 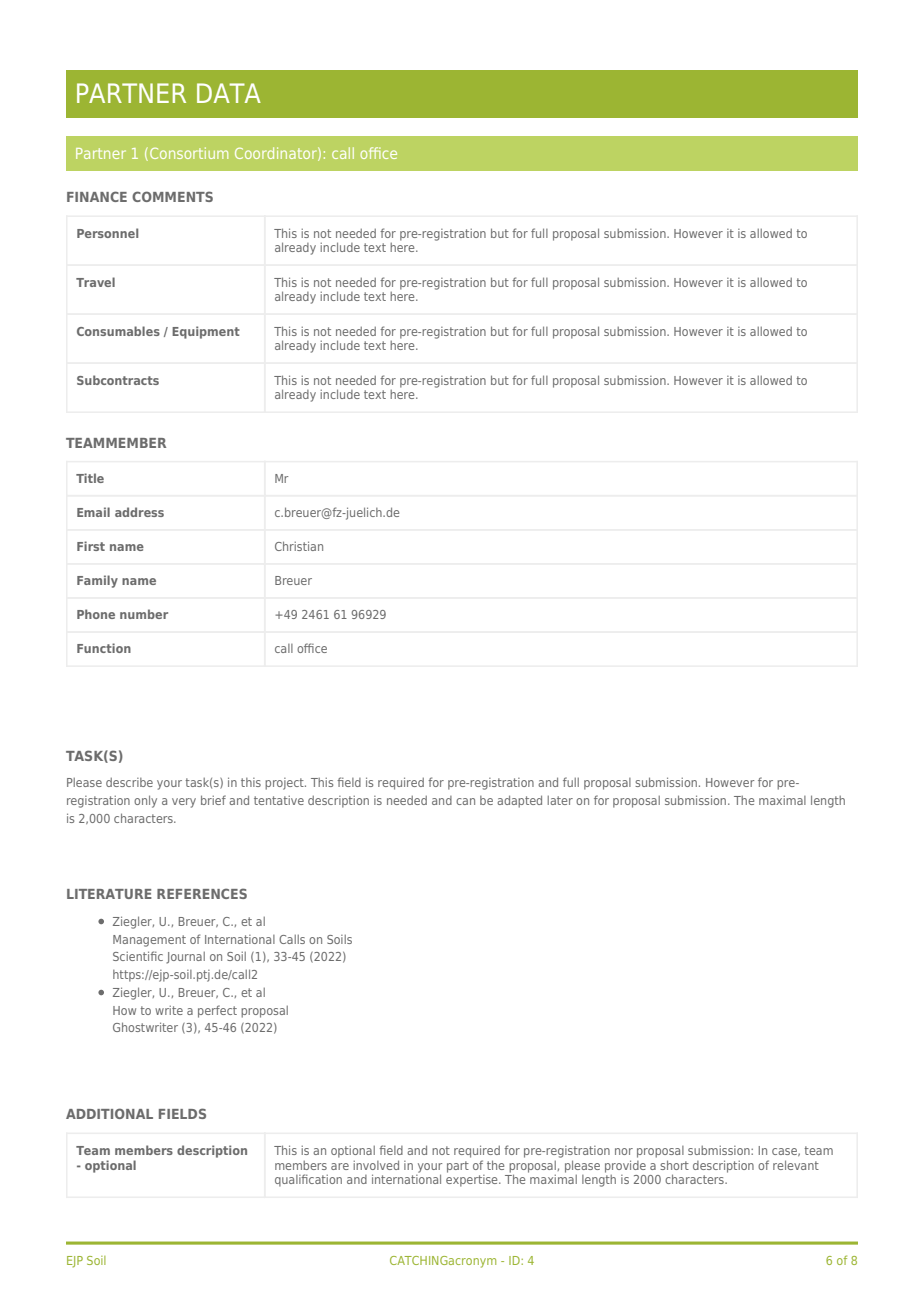 What do you see at coordinates (139, 512) in the screenshot?
I see `address` at bounding box center [139, 512].
